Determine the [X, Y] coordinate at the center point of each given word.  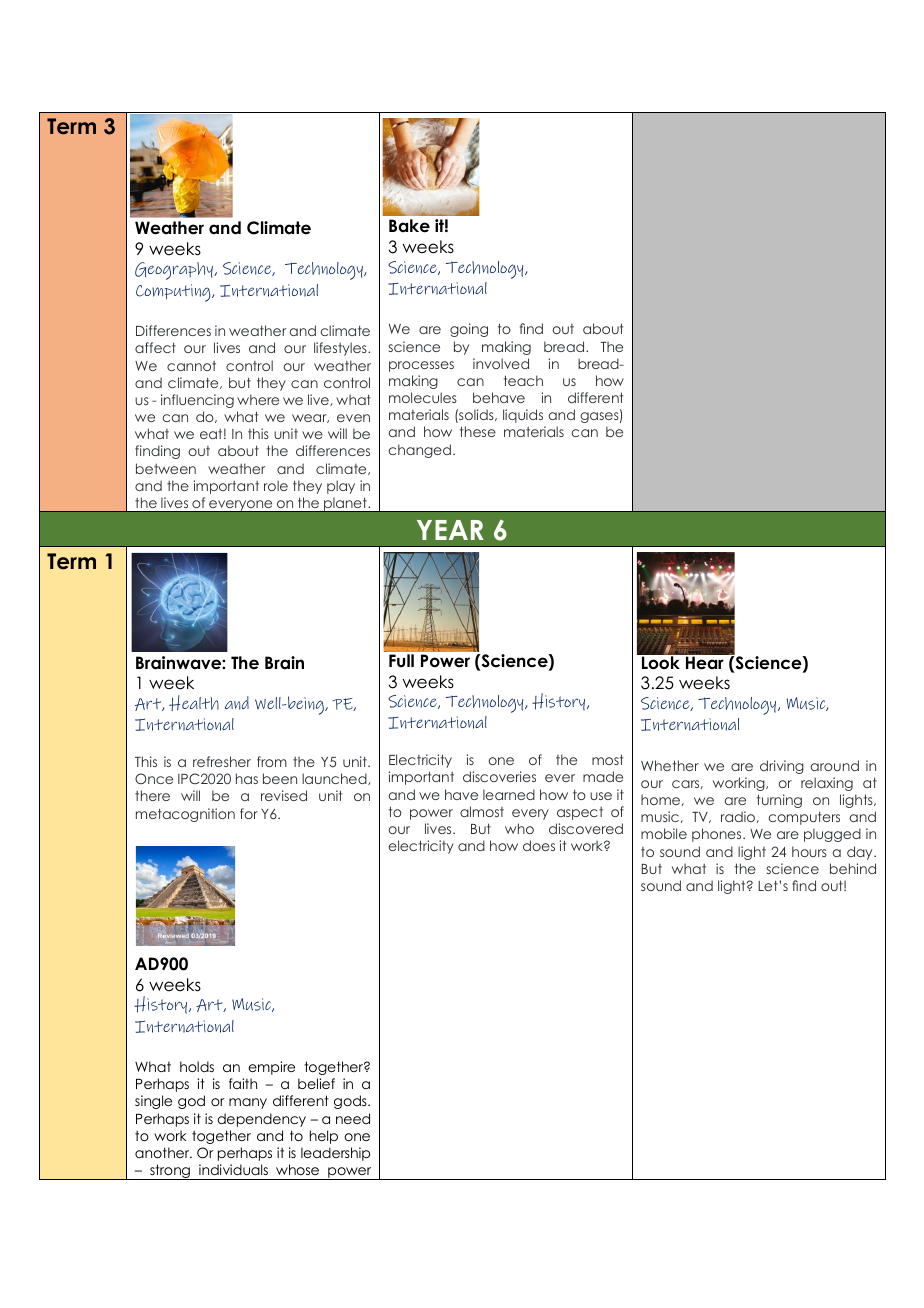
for [249, 813]
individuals [233, 1169]
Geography [175, 271]
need [353, 1118]
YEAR [450, 530]
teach [523, 380]
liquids [523, 416]
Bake [409, 226]
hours [809, 851]
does [539, 845]
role [276, 485]
